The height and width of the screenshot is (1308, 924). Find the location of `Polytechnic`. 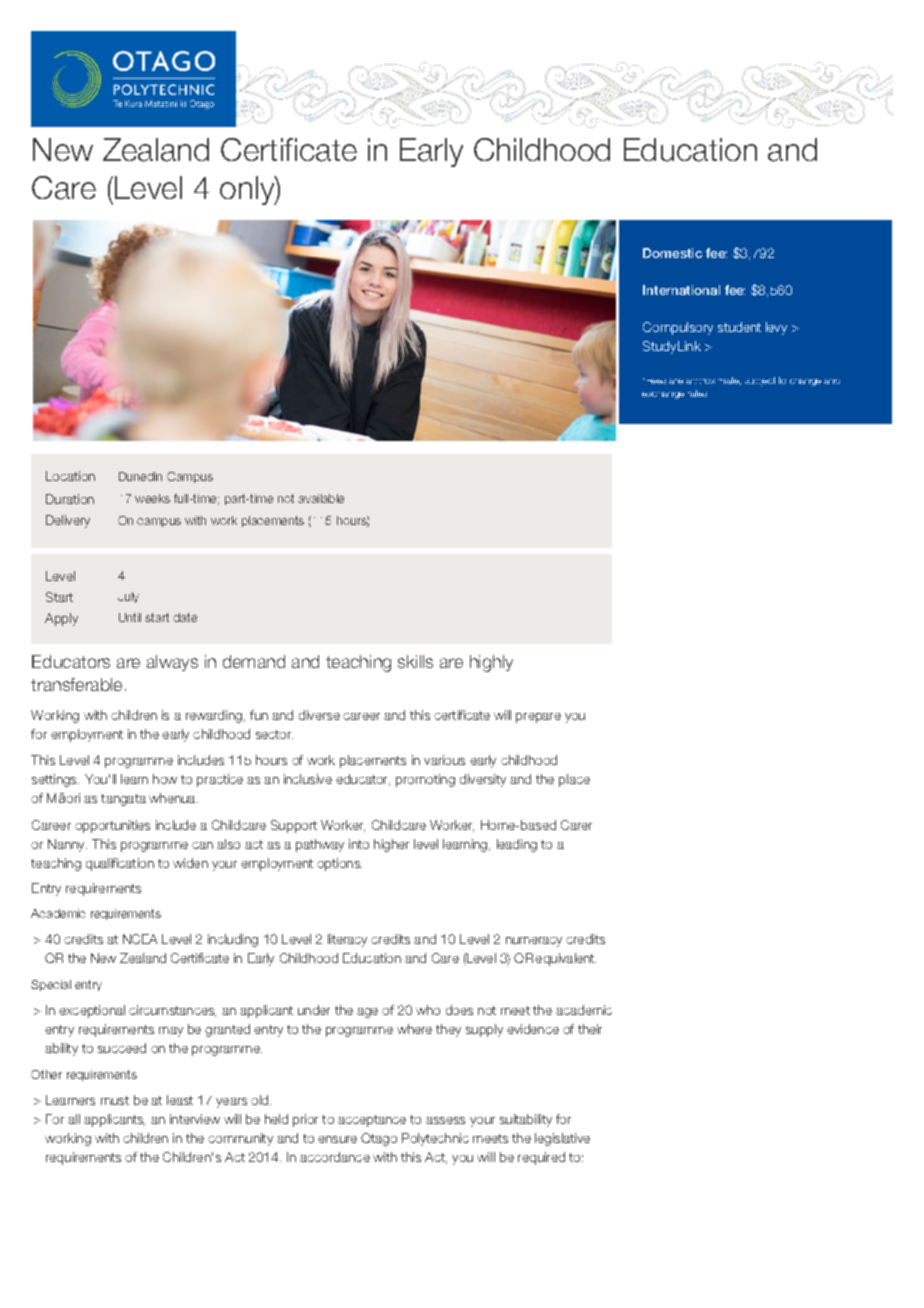

Polytechnic is located at coordinates (435, 1139).
